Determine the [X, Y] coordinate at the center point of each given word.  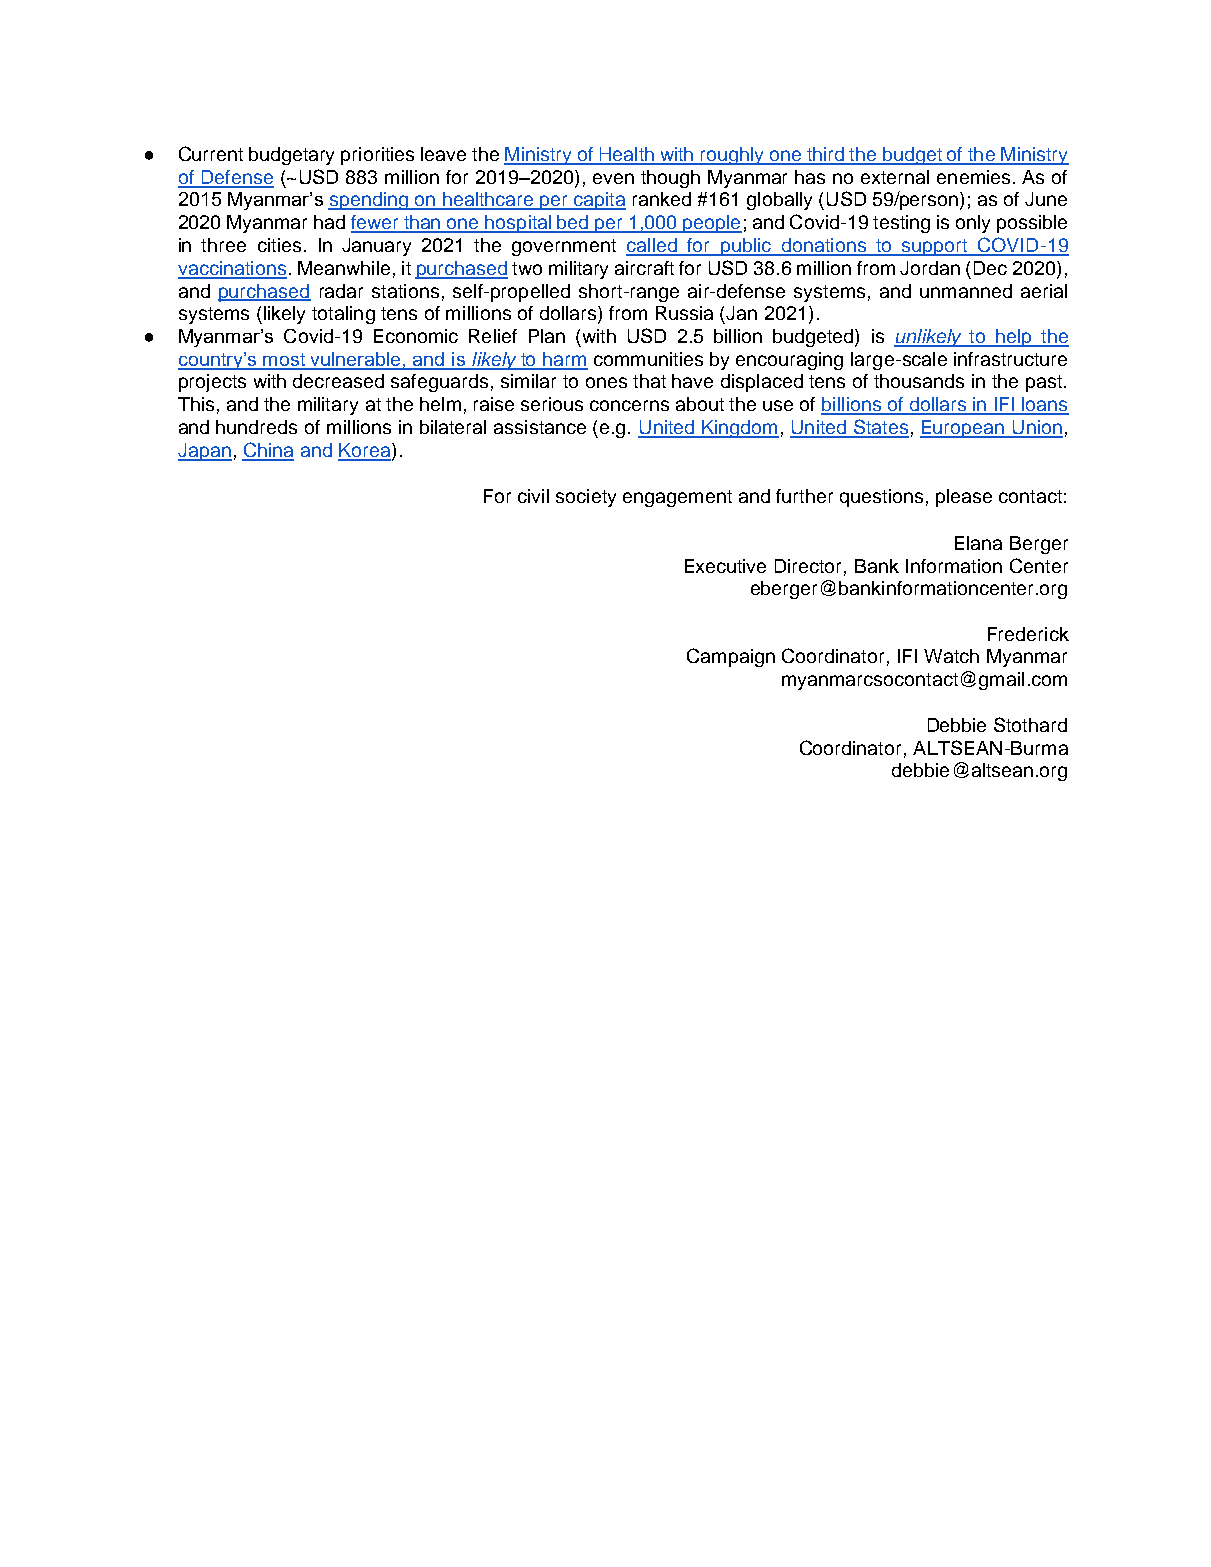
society [586, 498]
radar [341, 291]
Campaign [731, 657]
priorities [377, 156]
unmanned [966, 291]
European [963, 429]
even [613, 178]
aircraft [644, 268]
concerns [629, 405]
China [268, 451]
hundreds [256, 427]
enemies [973, 177]
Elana [978, 543]
